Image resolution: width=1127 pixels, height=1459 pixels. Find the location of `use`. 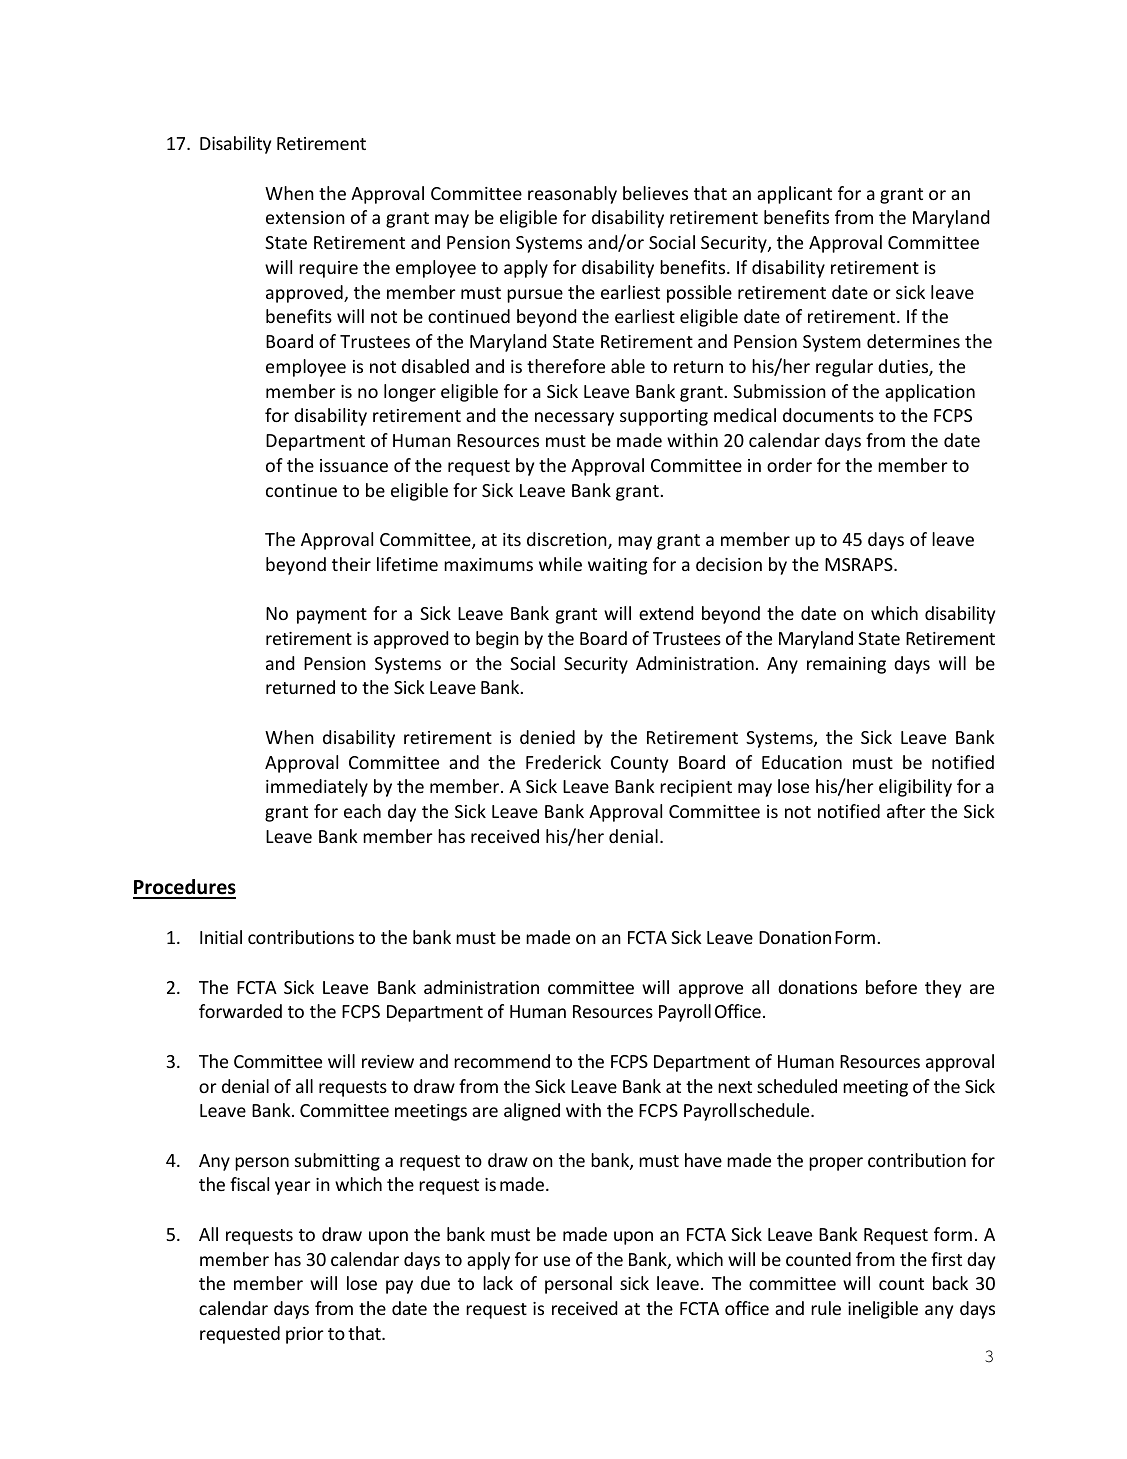

use is located at coordinates (557, 1261).
